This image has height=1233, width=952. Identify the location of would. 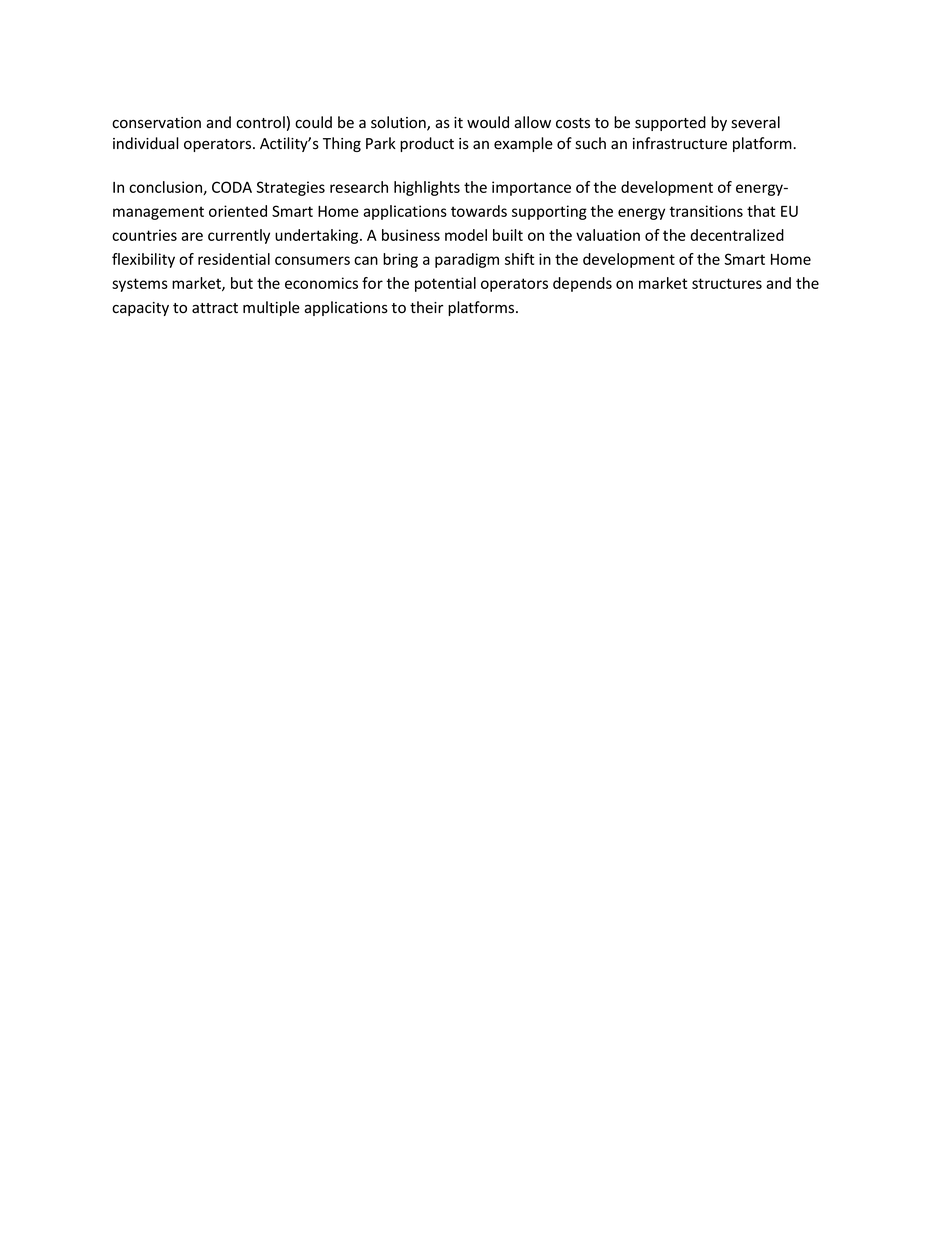
(488, 122).
